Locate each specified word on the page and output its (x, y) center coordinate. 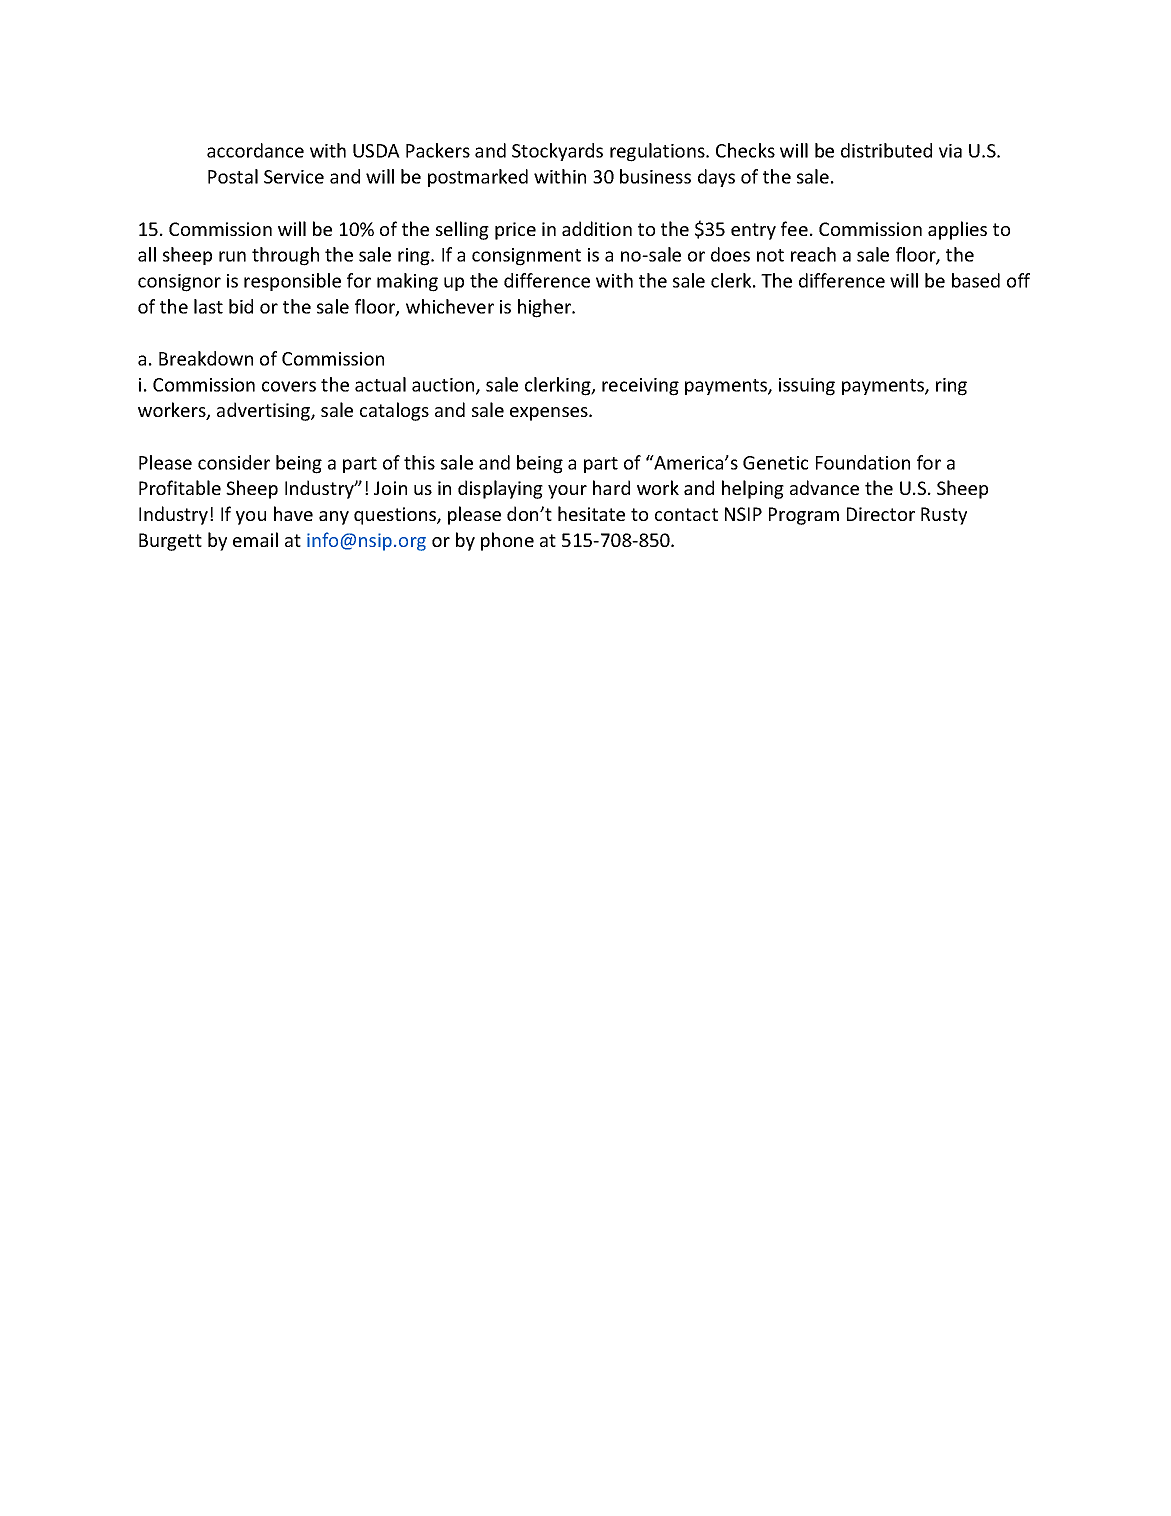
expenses (550, 414)
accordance (255, 150)
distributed (886, 150)
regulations (658, 152)
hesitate (591, 513)
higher (545, 308)
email (255, 539)
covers (289, 386)
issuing (807, 387)
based (976, 280)
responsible (292, 282)
